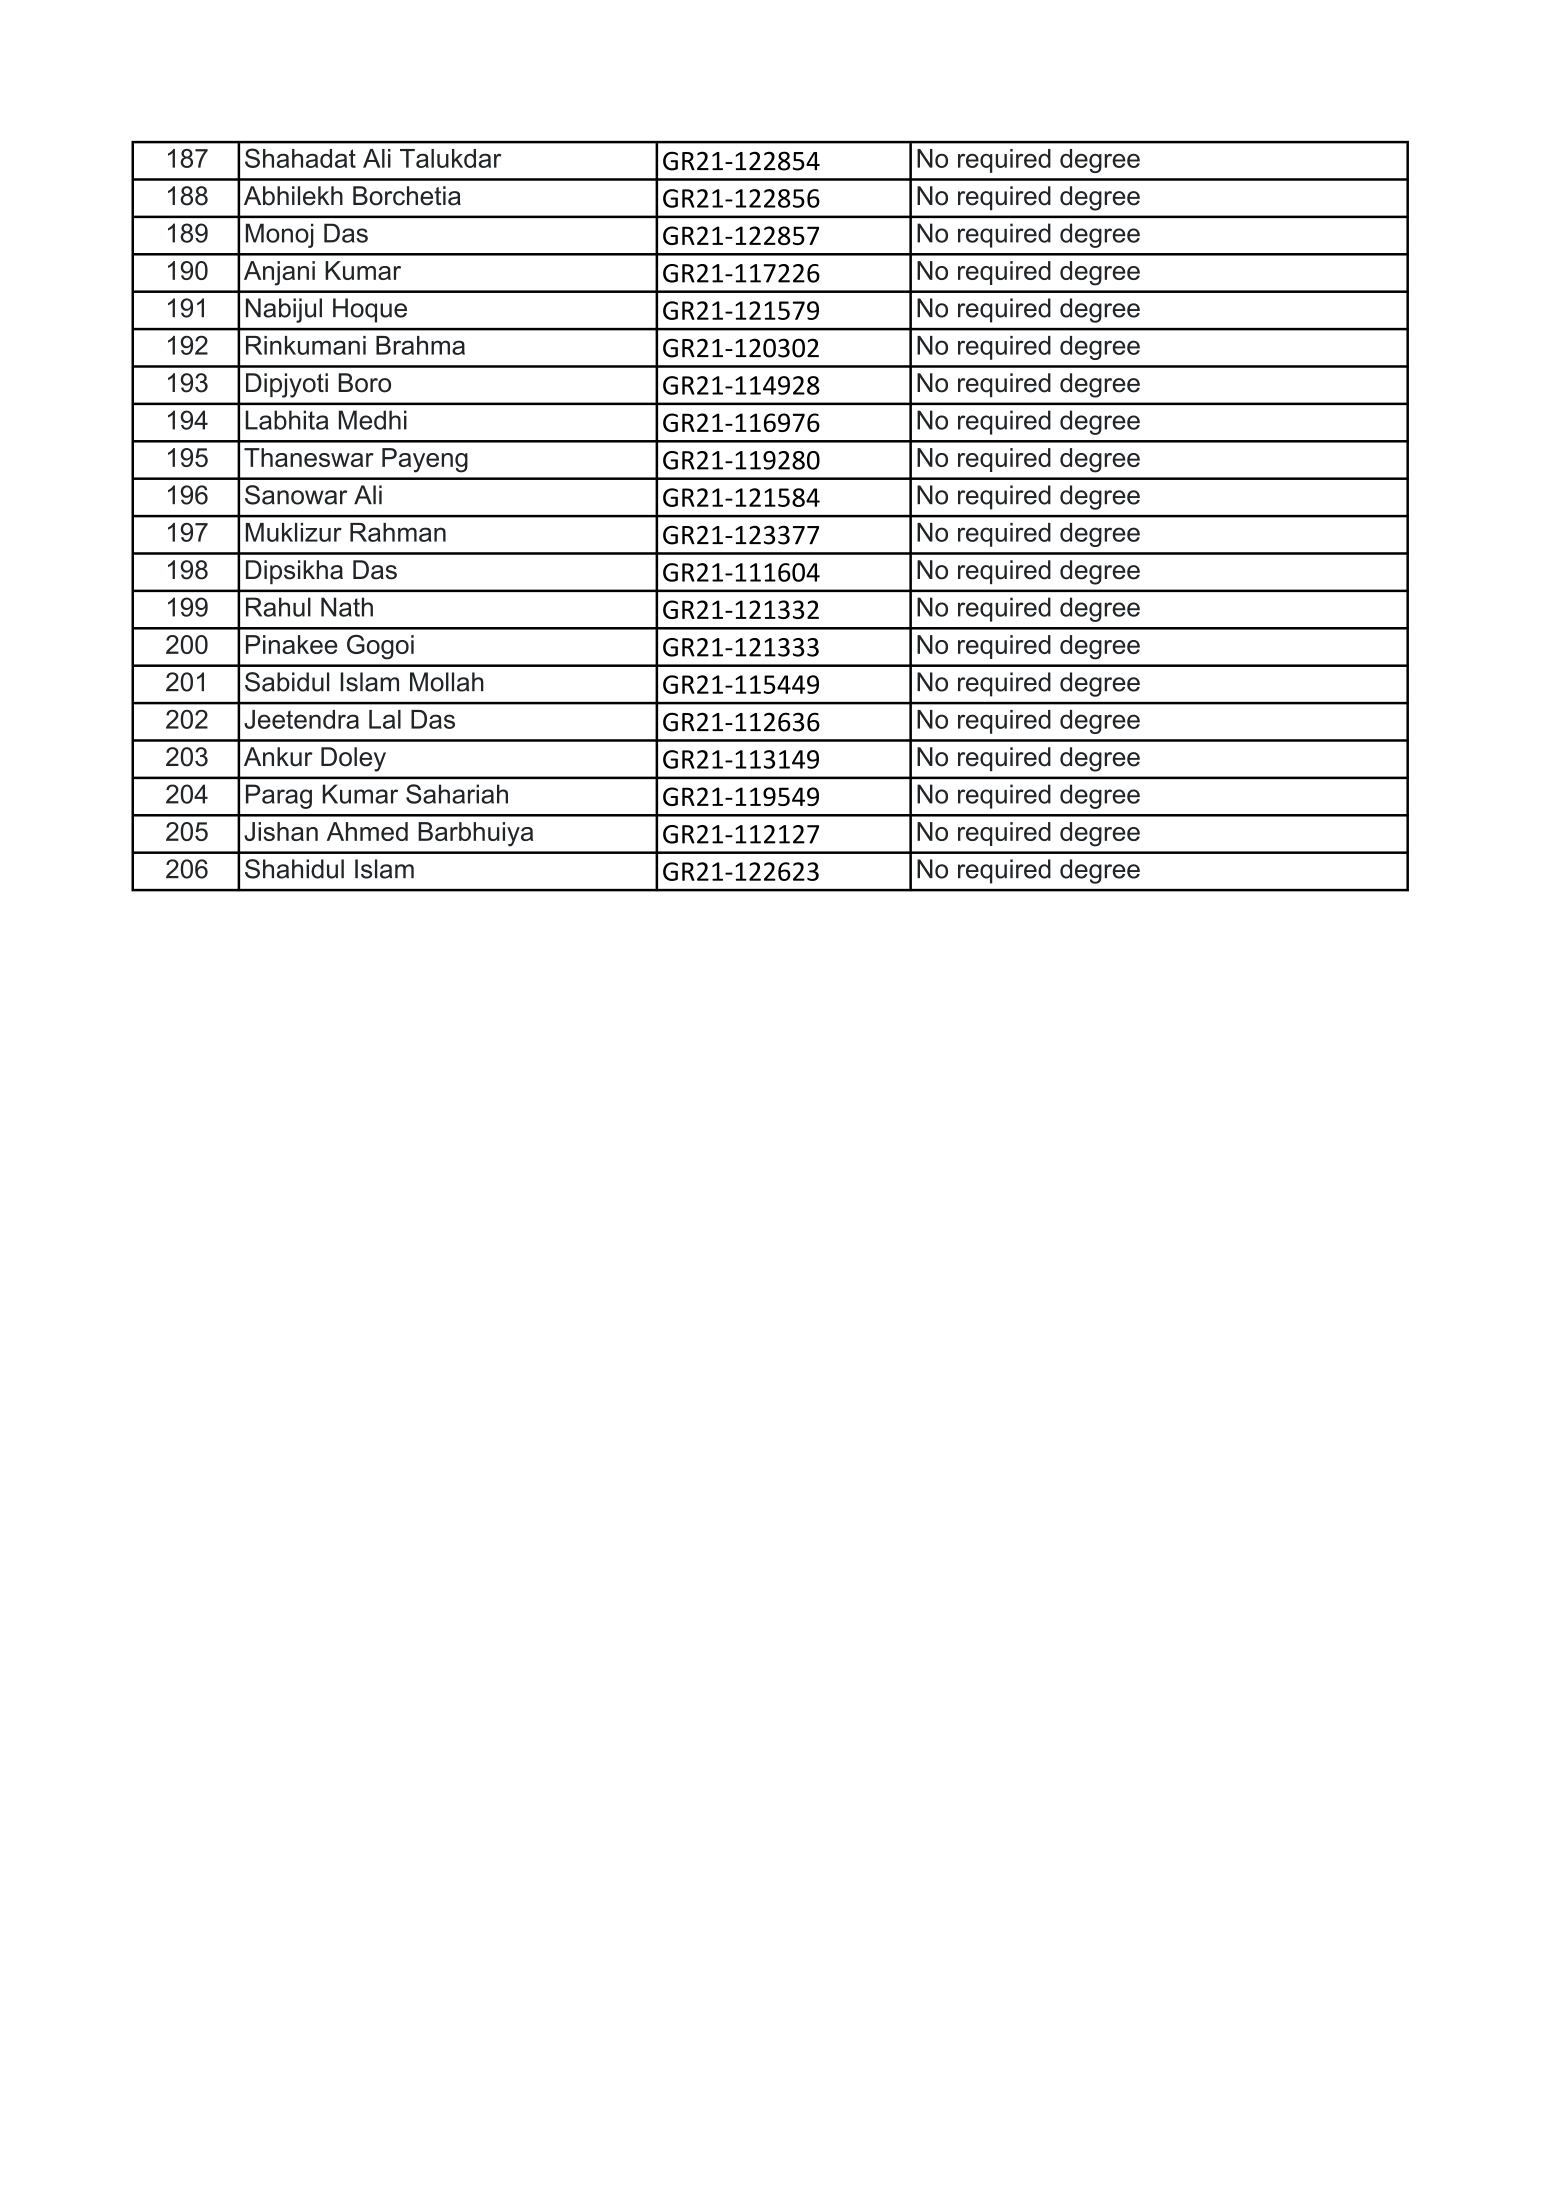 The height and width of the document is (2196, 1553). Describe the element at coordinates (278, 607) in the document. I see `Rahul` at that location.
